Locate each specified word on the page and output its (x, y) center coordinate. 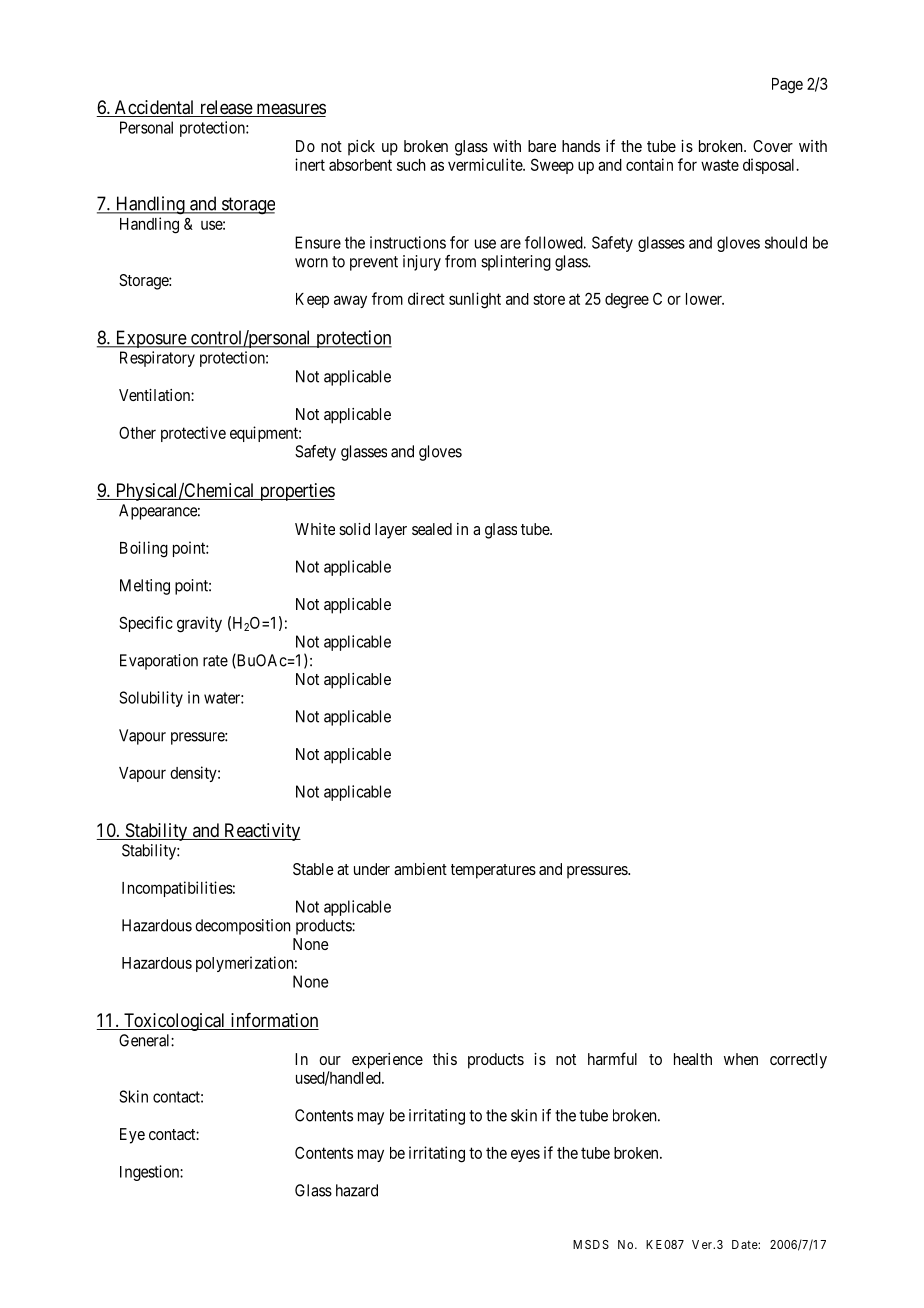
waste (720, 165)
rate (215, 661)
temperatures (493, 871)
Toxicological (175, 1022)
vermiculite (486, 164)
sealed (432, 529)
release (225, 108)
